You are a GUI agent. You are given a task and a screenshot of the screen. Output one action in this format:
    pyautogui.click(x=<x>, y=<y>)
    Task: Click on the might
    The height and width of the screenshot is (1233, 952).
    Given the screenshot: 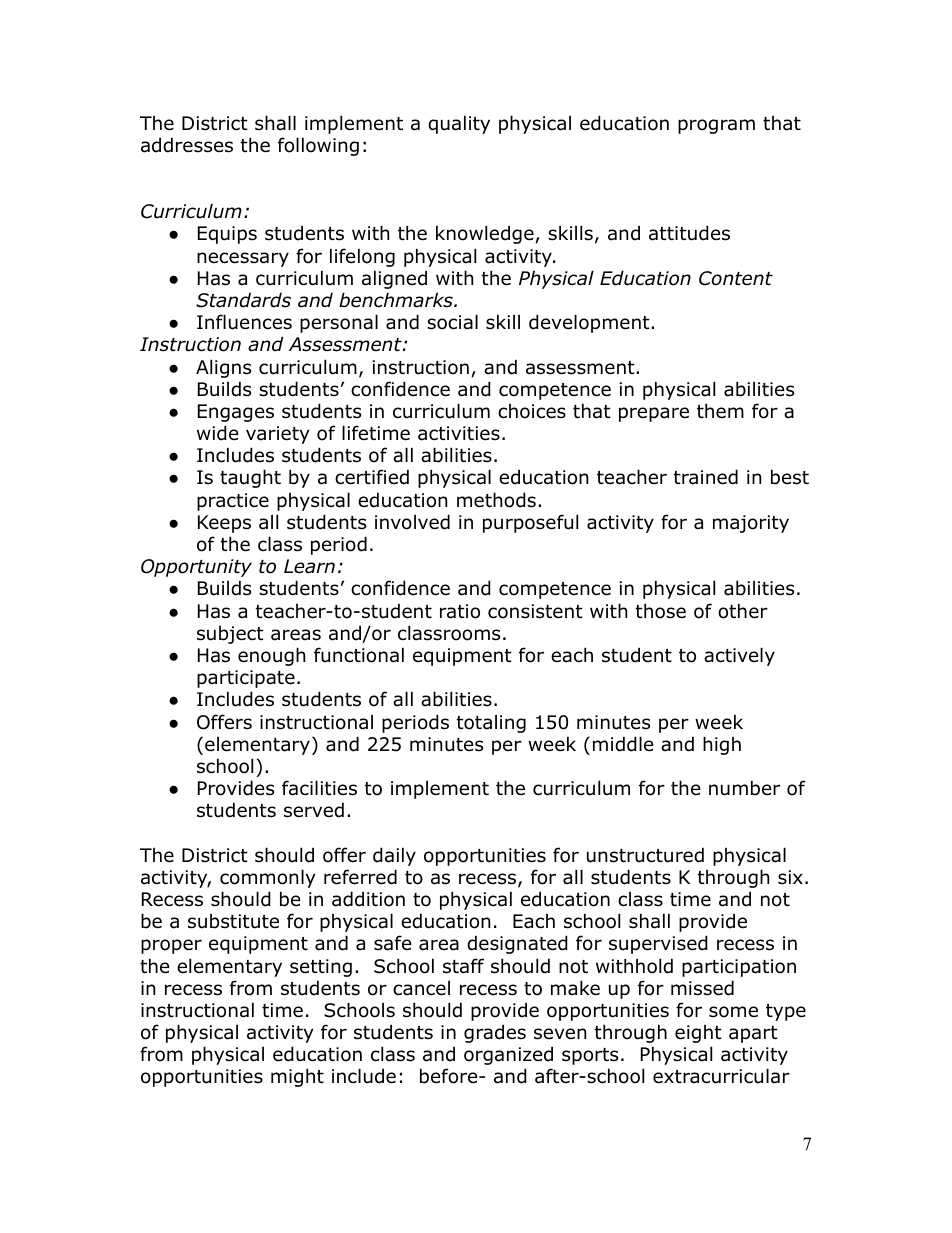 What is the action you would take?
    pyautogui.click(x=297, y=1077)
